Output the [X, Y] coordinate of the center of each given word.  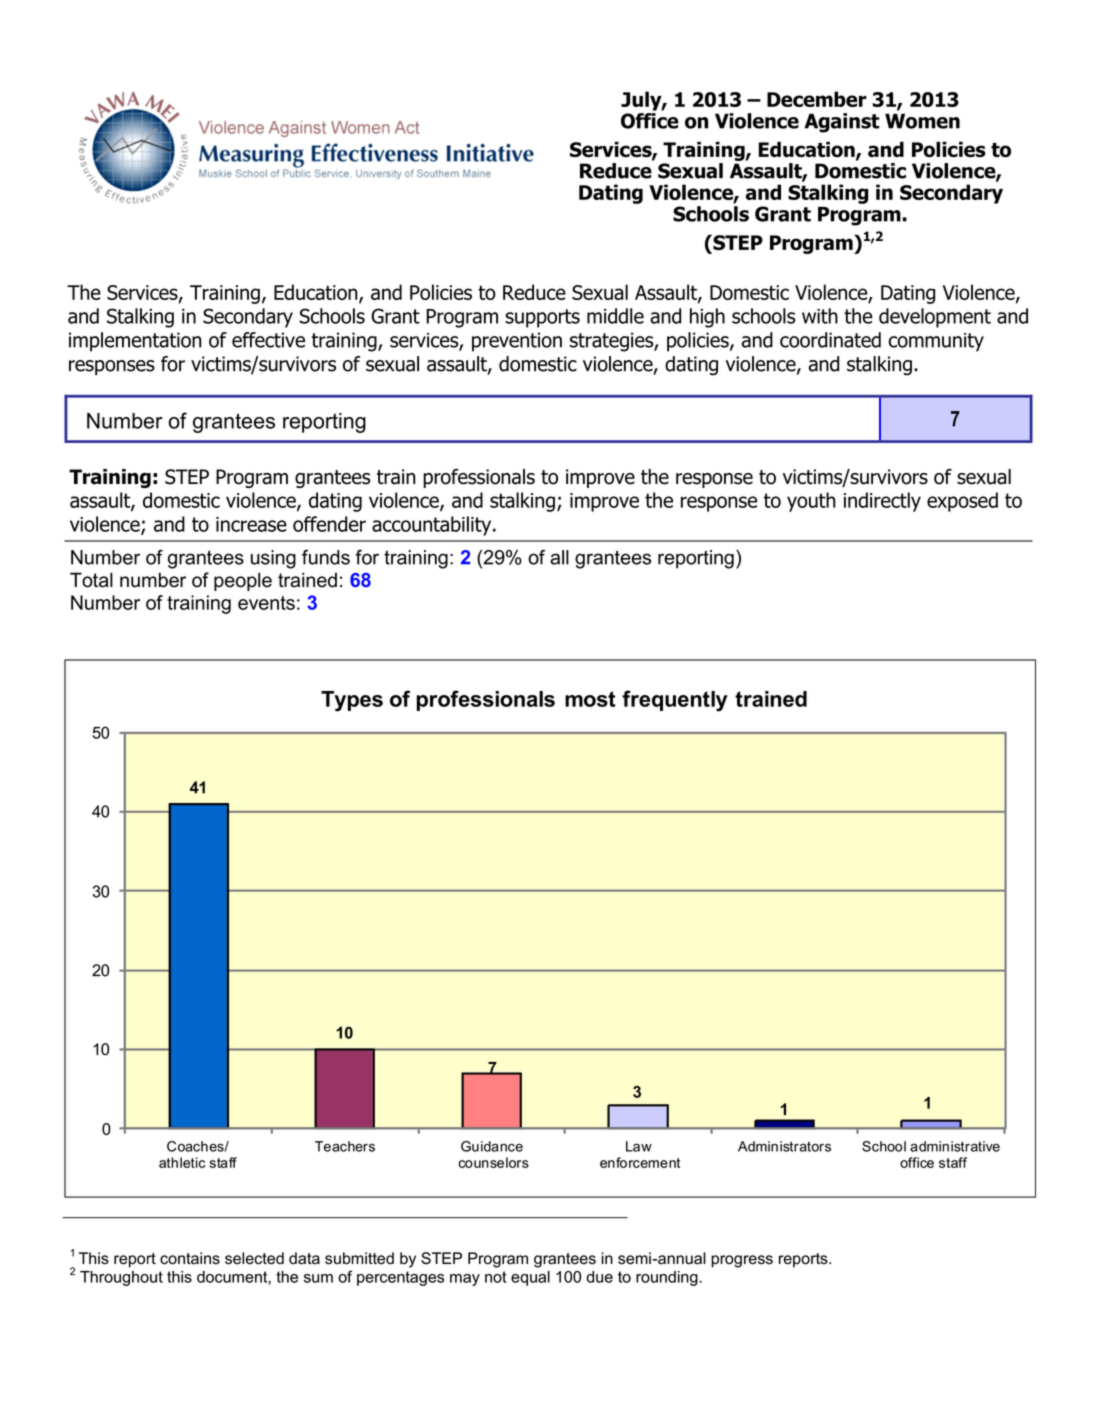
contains [190, 1258]
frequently [675, 701]
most [590, 699]
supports [542, 318]
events [266, 603]
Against [842, 123]
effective [268, 340]
